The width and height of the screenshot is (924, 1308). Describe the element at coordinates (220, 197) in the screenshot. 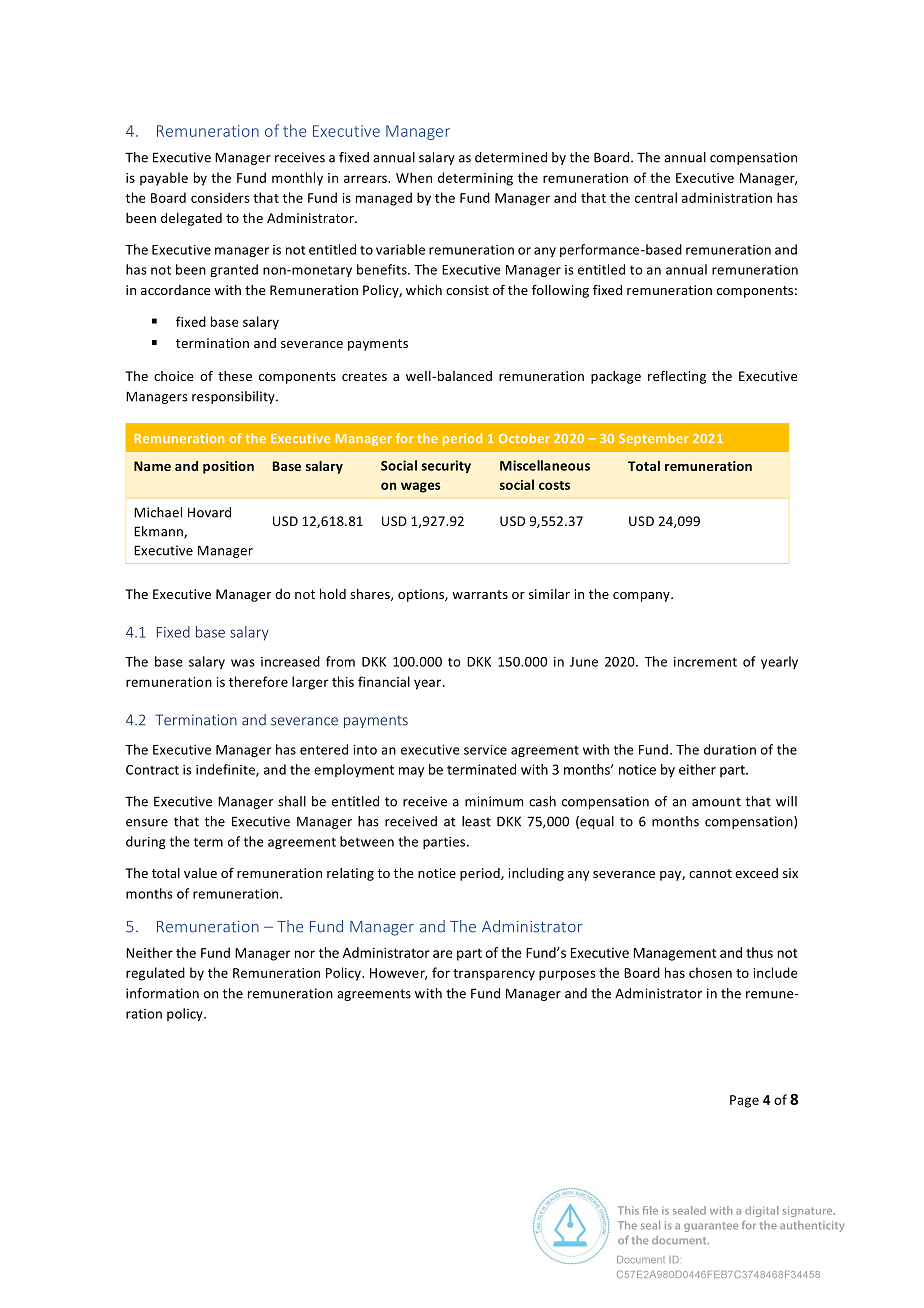

I see `considers` at that location.
